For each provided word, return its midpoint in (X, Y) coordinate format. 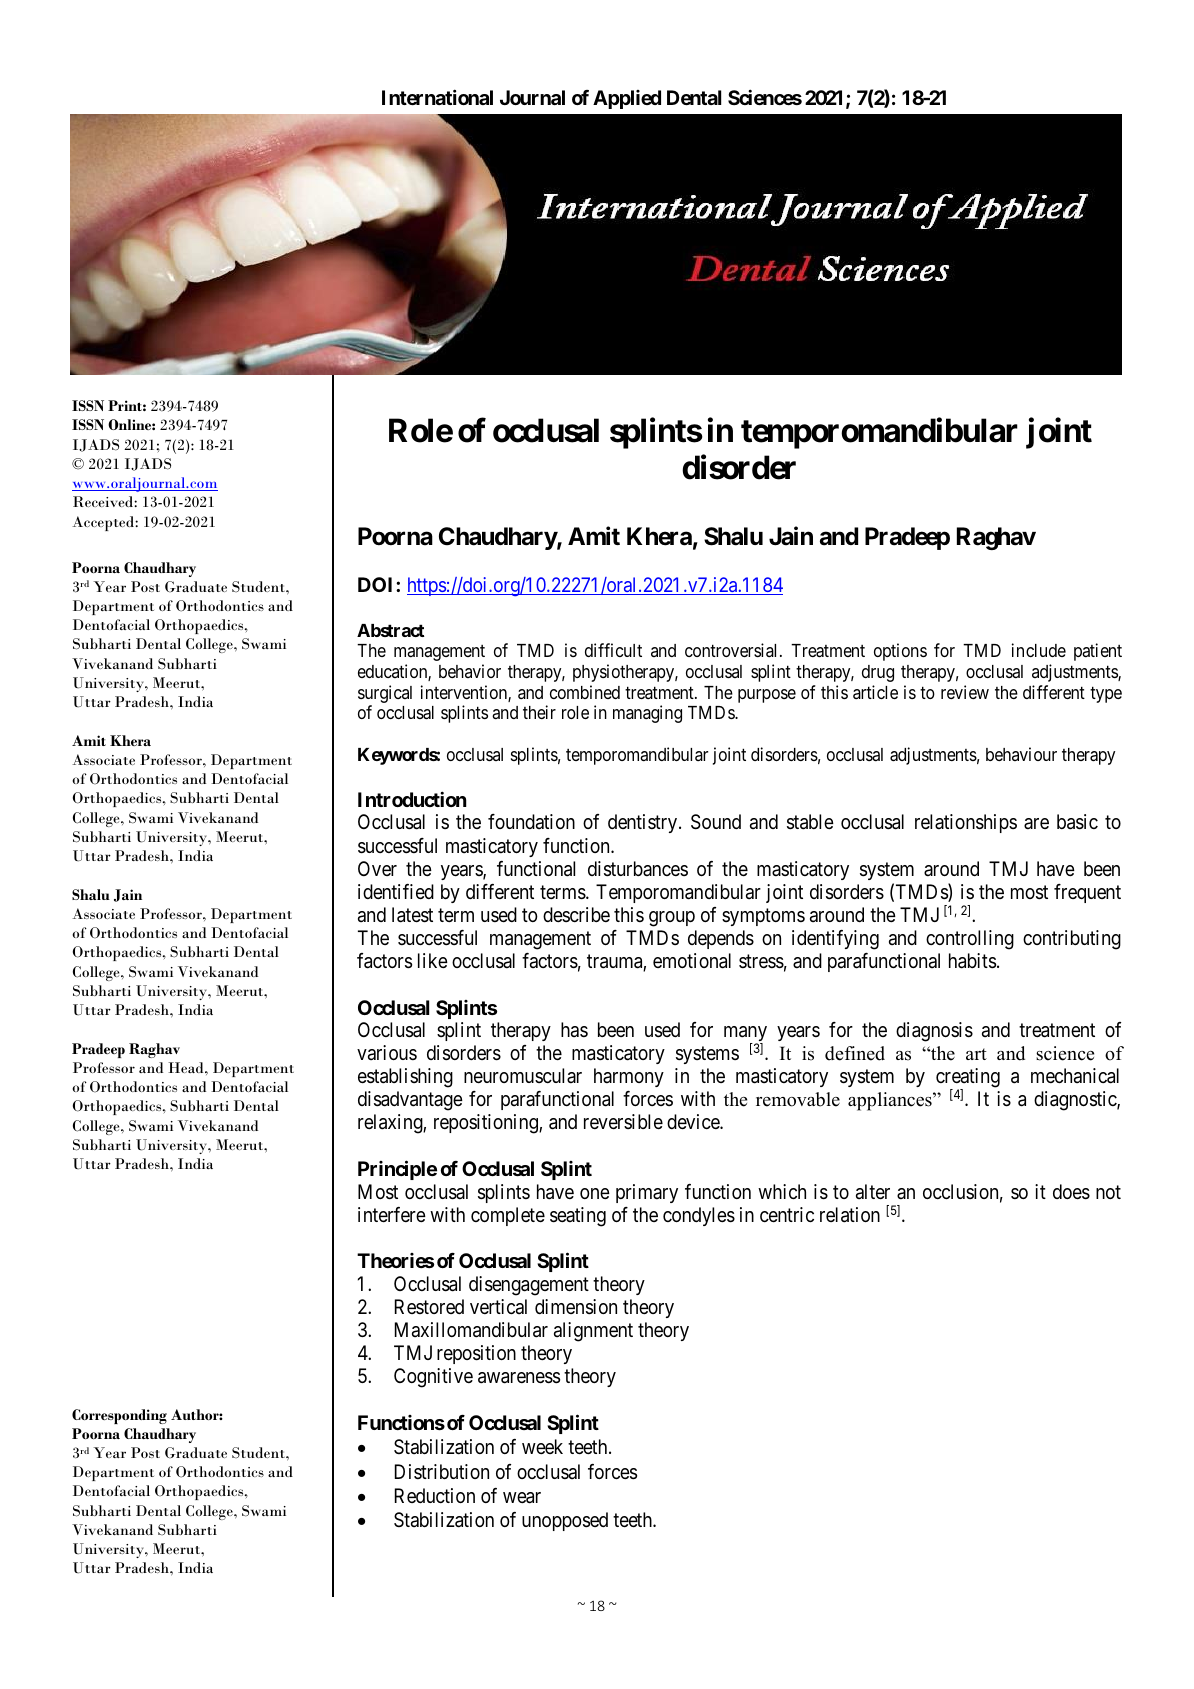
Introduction (412, 799)
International (437, 97)
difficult (613, 650)
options (900, 652)
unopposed (565, 1521)
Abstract (391, 630)
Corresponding (119, 1416)
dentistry (644, 823)
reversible (623, 1122)
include (1039, 650)
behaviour (1021, 754)
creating (968, 1079)
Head (187, 1067)
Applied (627, 99)
